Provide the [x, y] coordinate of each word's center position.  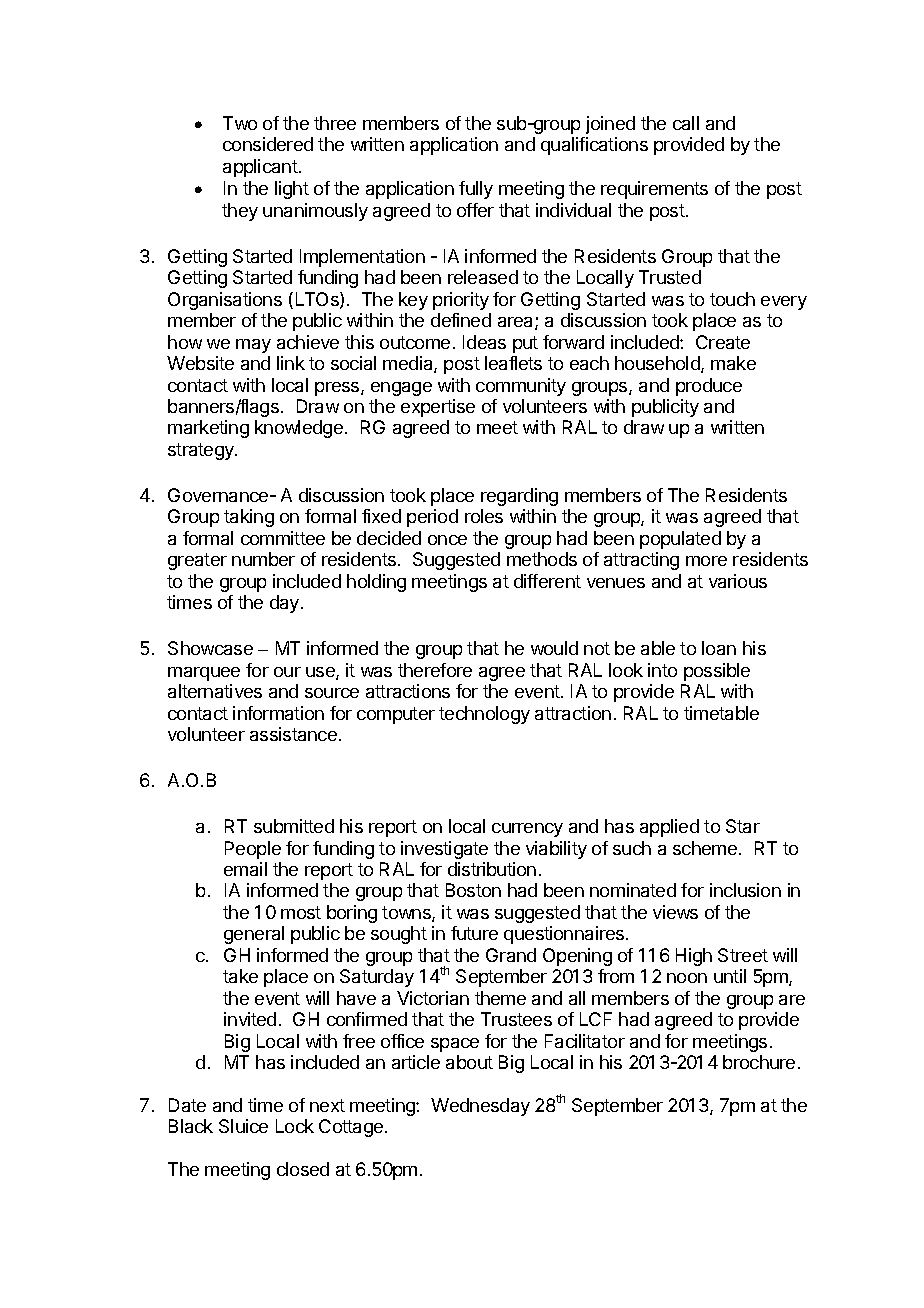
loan [719, 648]
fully [476, 190]
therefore [435, 670]
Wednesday [480, 1107]
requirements [654, 190]
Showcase [210, 648]
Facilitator [585, 1041]
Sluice [243, 1126]
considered [268, 144]
